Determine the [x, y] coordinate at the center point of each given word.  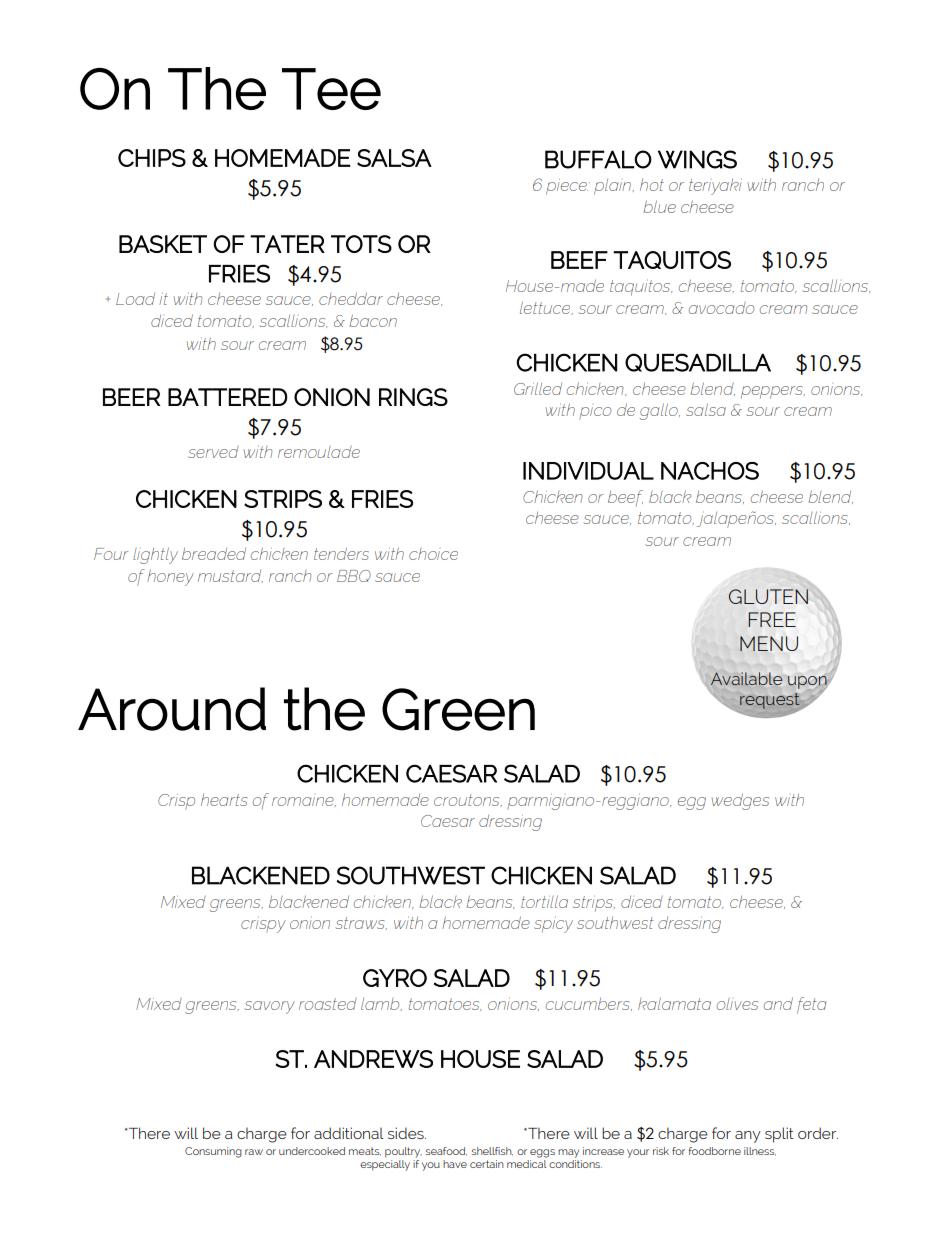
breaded [214, 554]
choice [433, 554]
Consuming [213, 1152]
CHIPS [152, 158]
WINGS [697, 159]
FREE [772, 619]
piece [567, 187]
